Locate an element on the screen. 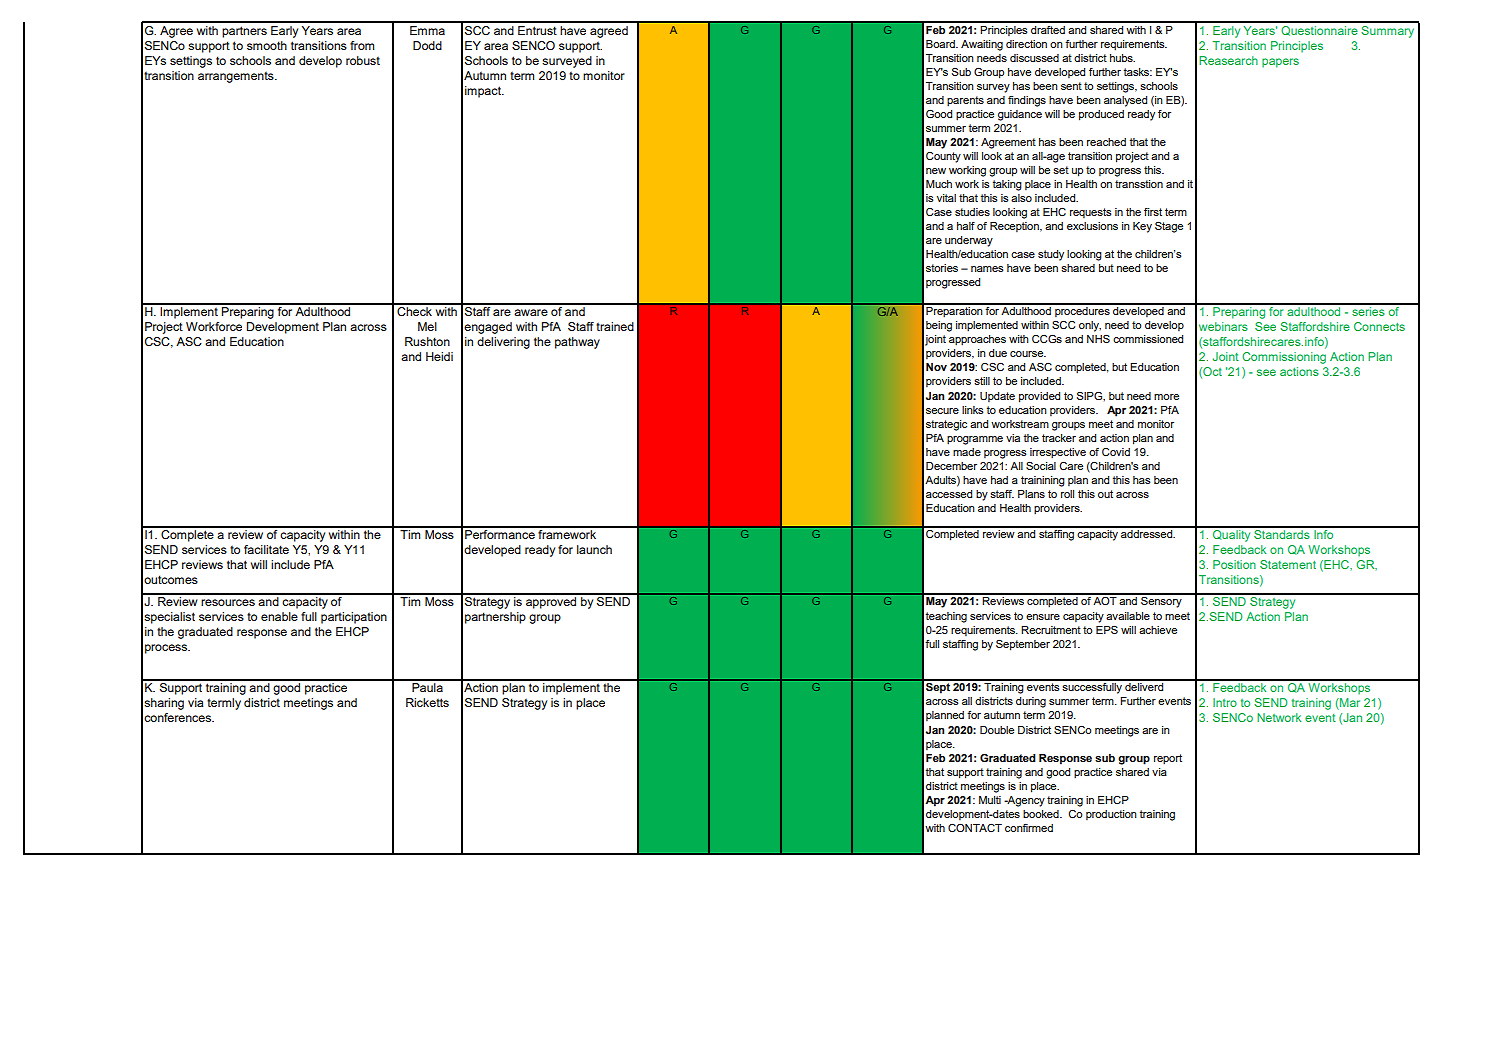 This screenshot has height=1064, width=1504. Heidi is located at coordinates (439, 356).
